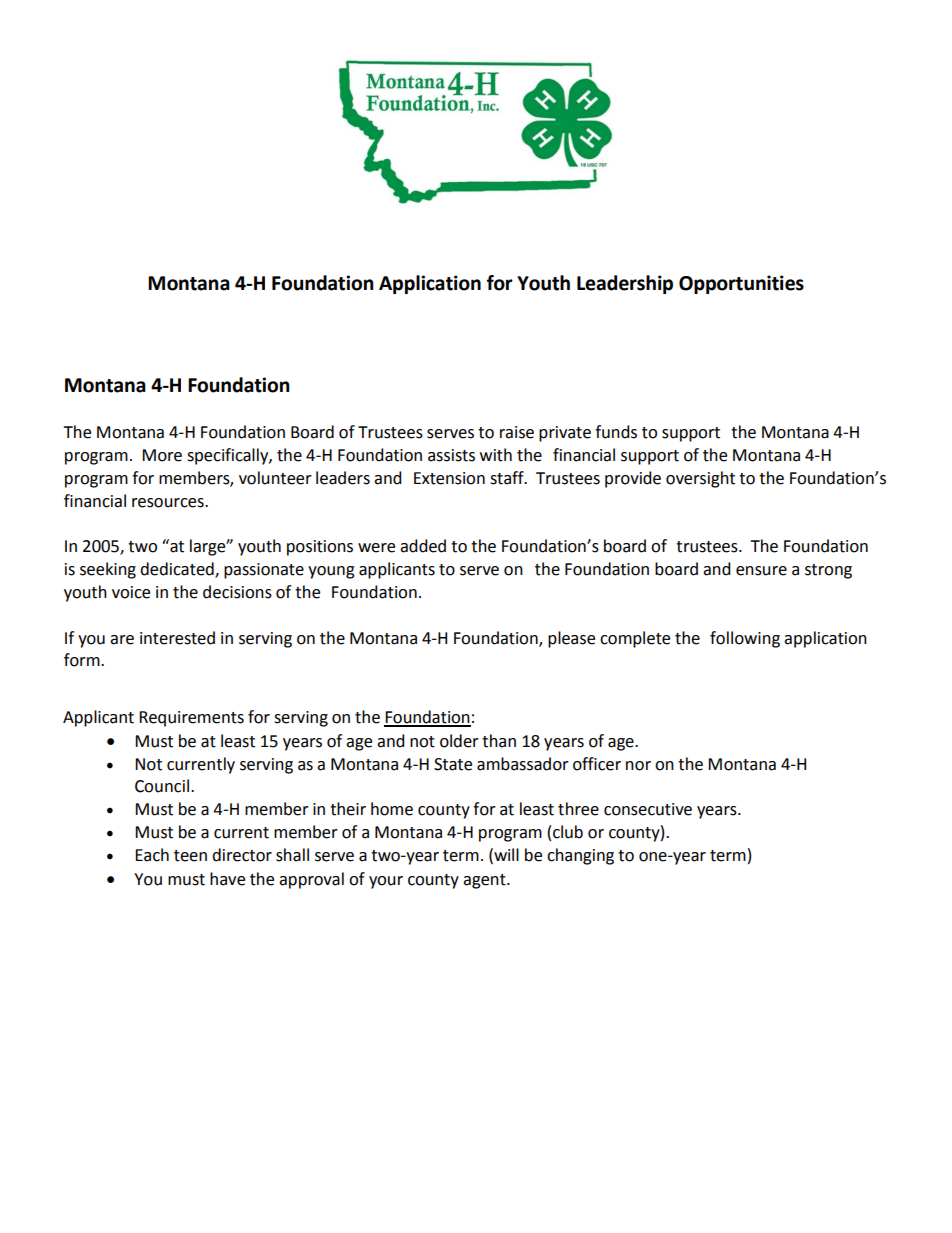  I want to click on funds, so click(616, 432).
